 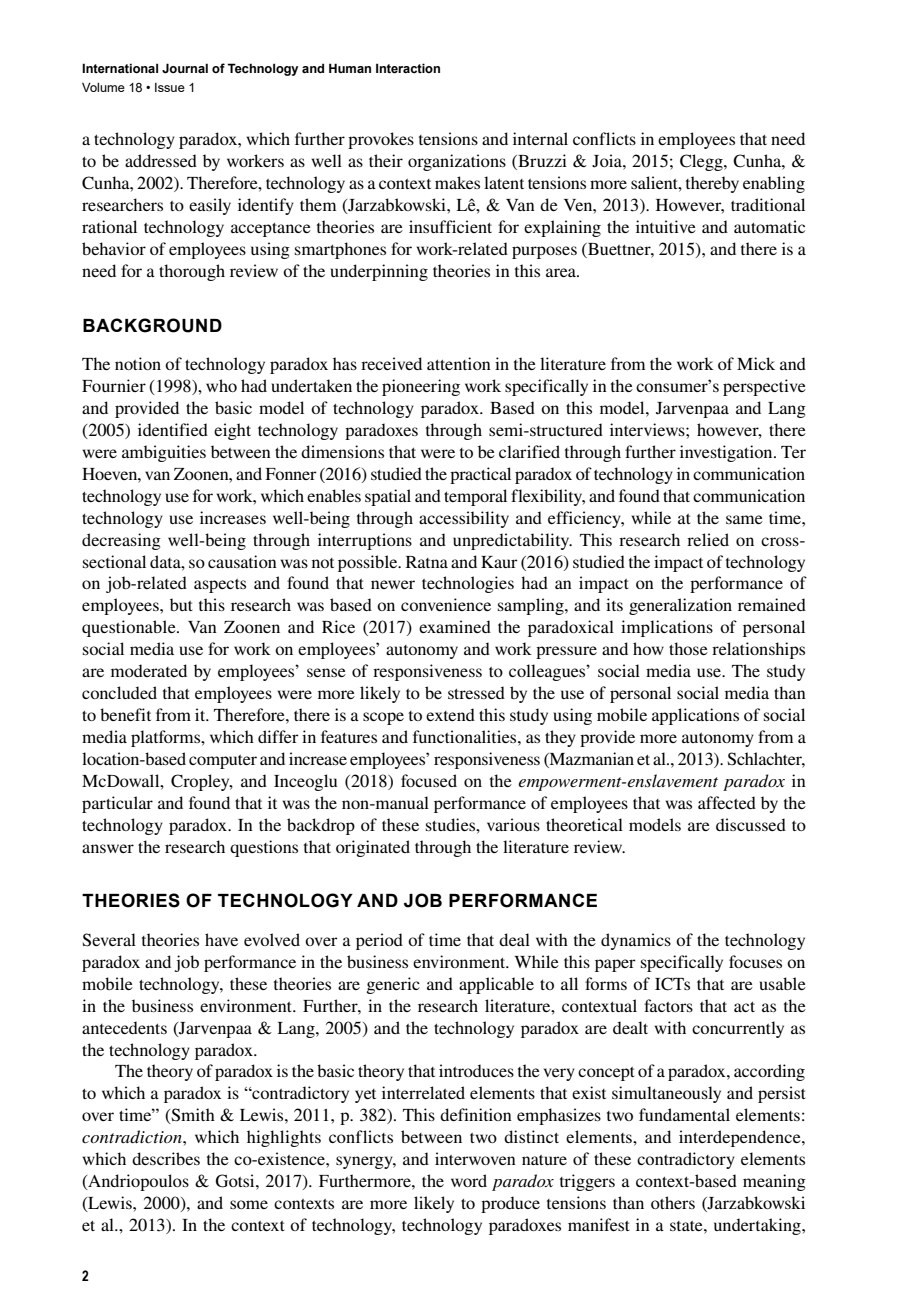 What do you see at coordinates (455, 626) in the document?
I see `examined` at bounding box center [455, 626].
